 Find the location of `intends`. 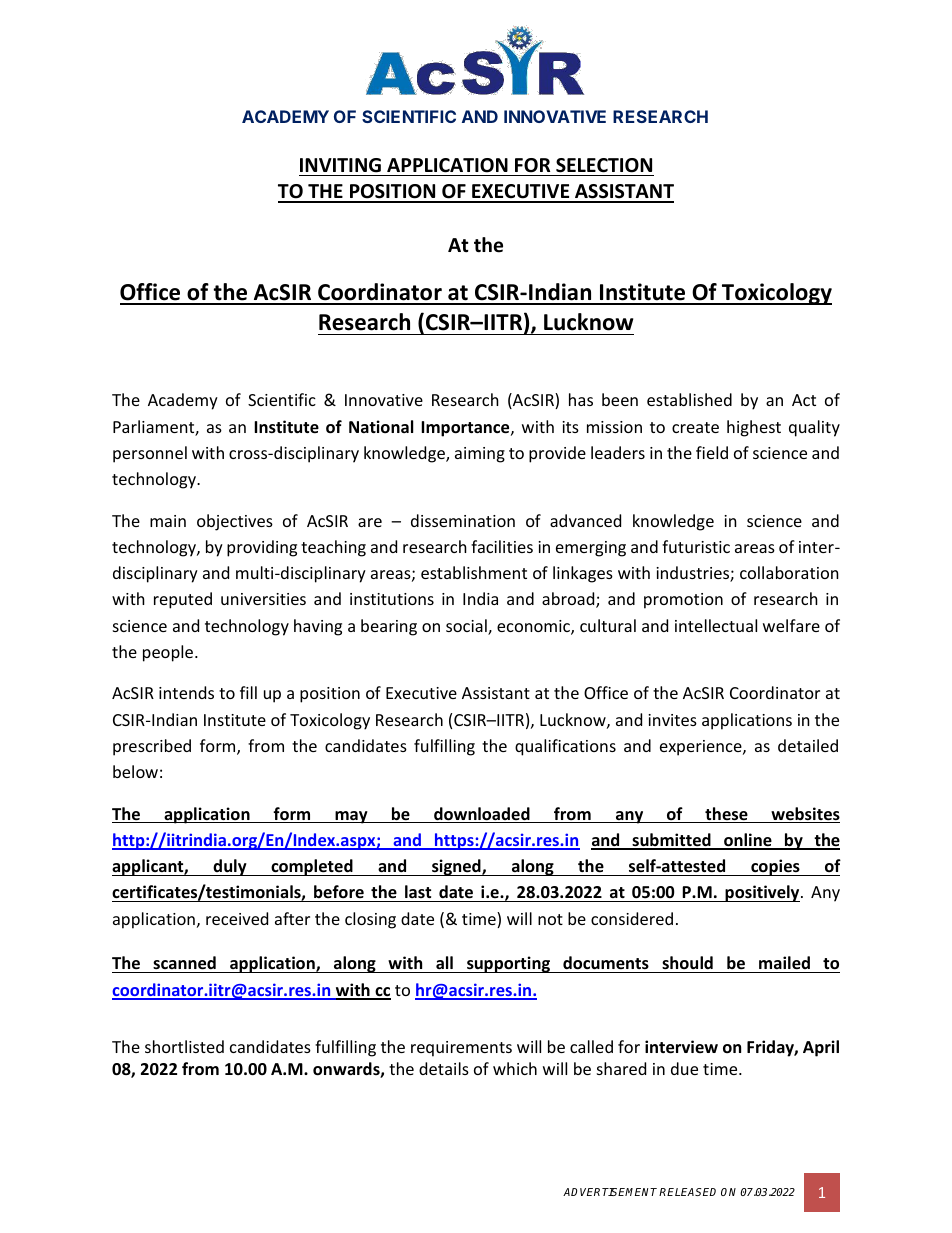

intends is located at coordinates (186, 692).
